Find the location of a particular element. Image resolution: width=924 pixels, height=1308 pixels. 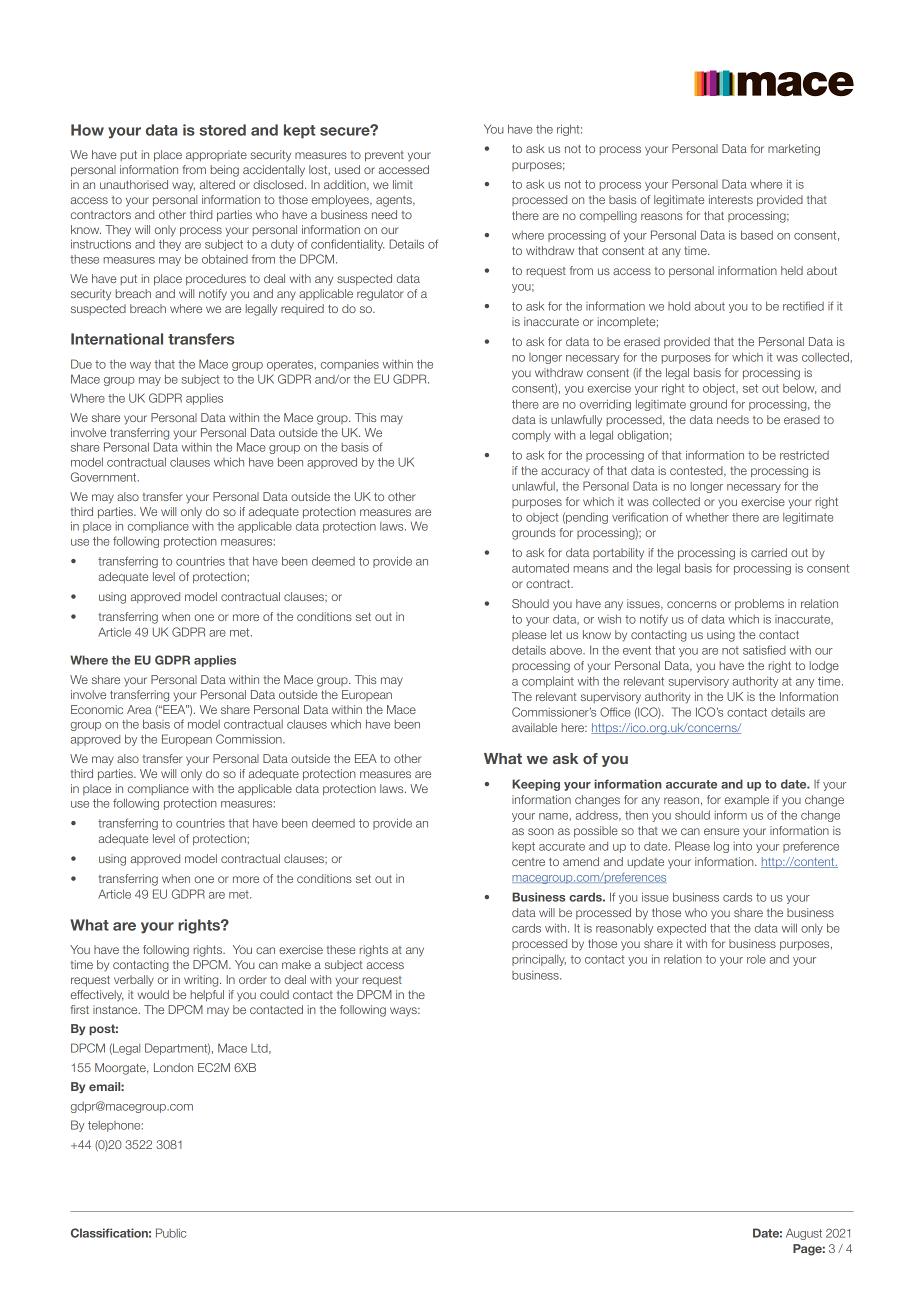

Area is located at coordinates (139, 709).
